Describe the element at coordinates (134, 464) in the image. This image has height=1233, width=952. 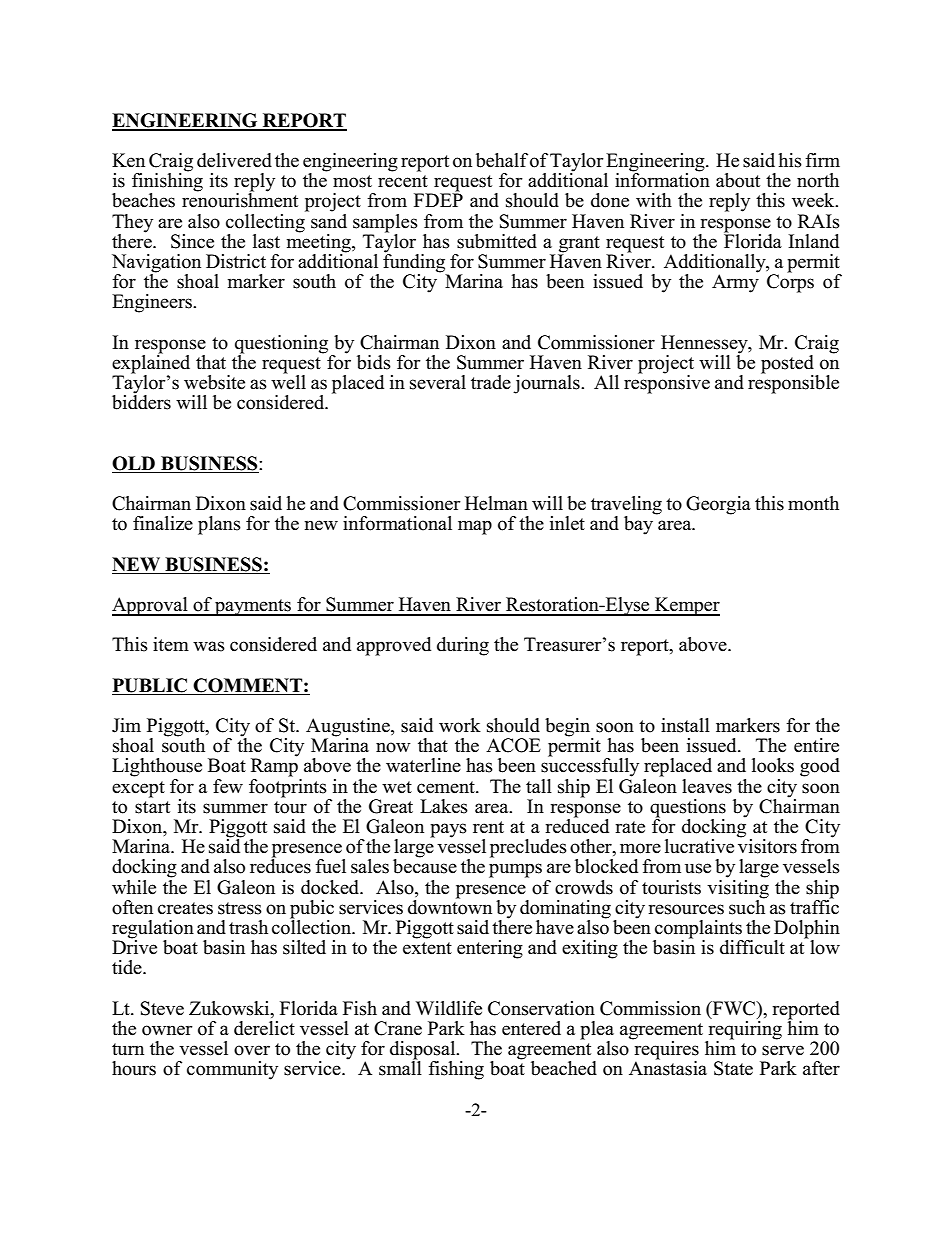
I see `OLD` at that location.
